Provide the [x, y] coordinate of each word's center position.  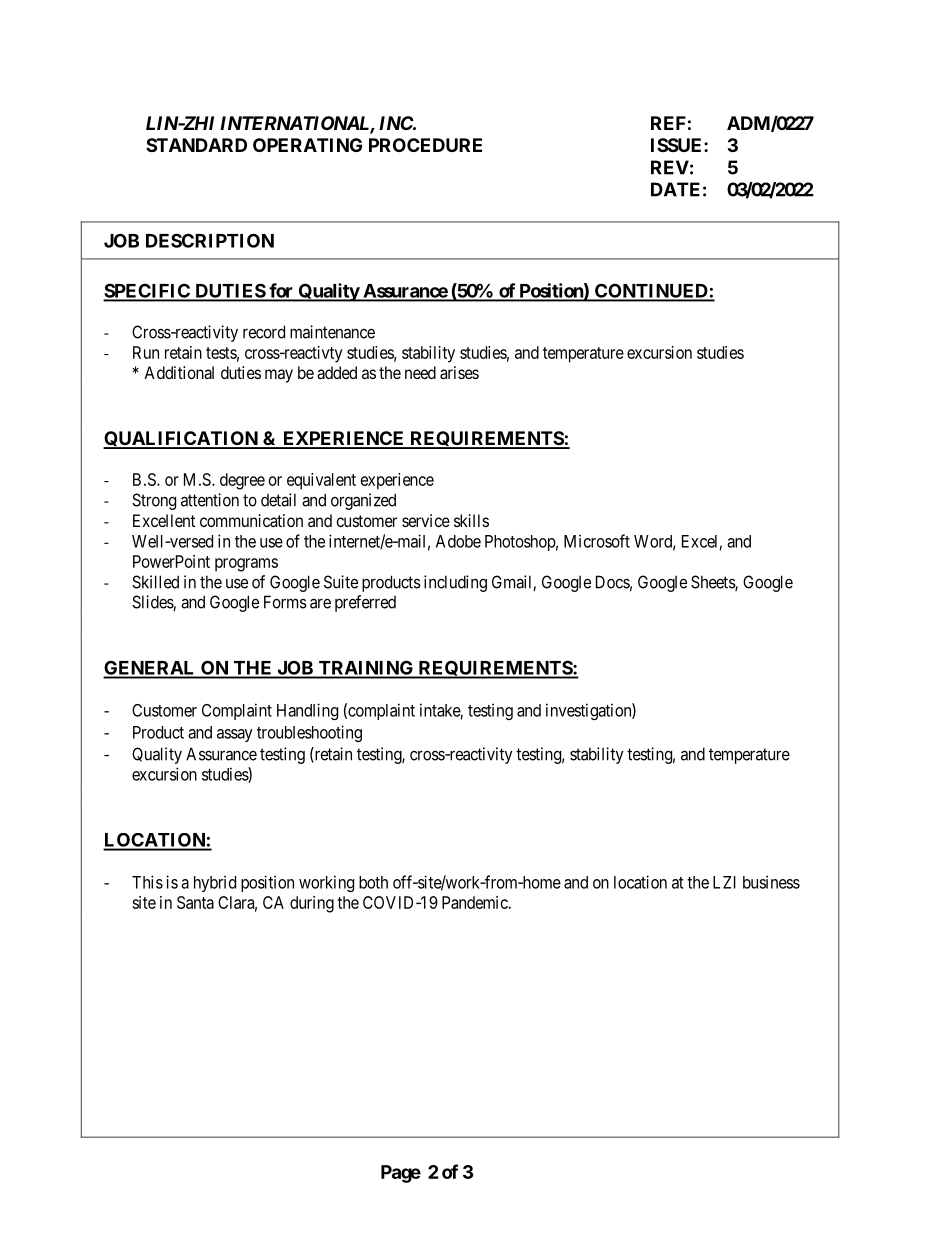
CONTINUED [651, 292]
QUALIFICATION [181, 440]
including [455, 583]
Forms [285, 602]
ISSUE [678, 145]
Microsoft [597, 541]
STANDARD [196, 145]
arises [459, 372]
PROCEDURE [425, 145]
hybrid [215, 883]
